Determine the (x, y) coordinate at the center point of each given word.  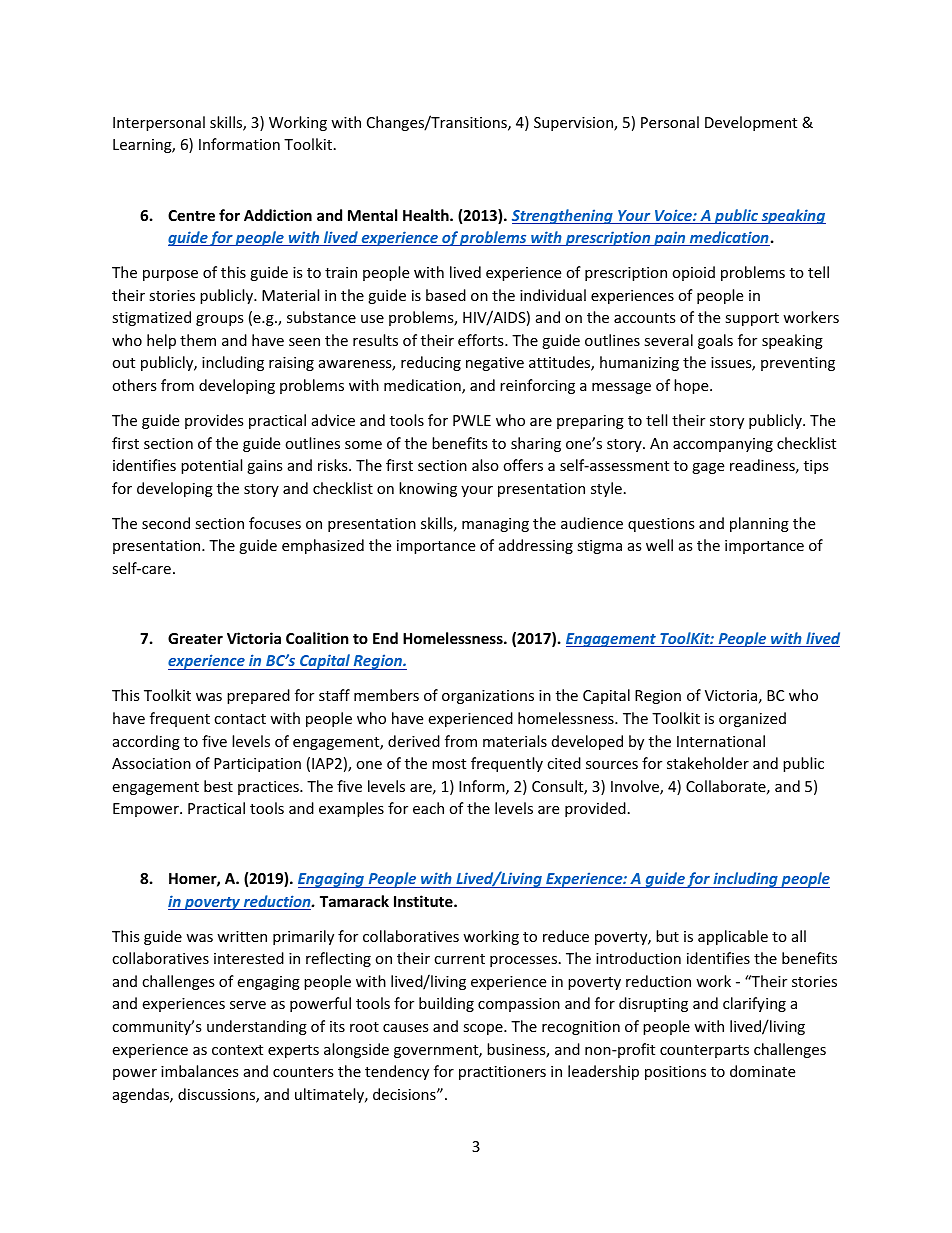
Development (751, 123)
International (721, 741)
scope (484, 1029)
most (449, 764)
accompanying (723, 445)
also (485, 465)
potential (211, 466)
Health (427, 215)
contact (240, 719)
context (237, 1050)
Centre (191, 215)
